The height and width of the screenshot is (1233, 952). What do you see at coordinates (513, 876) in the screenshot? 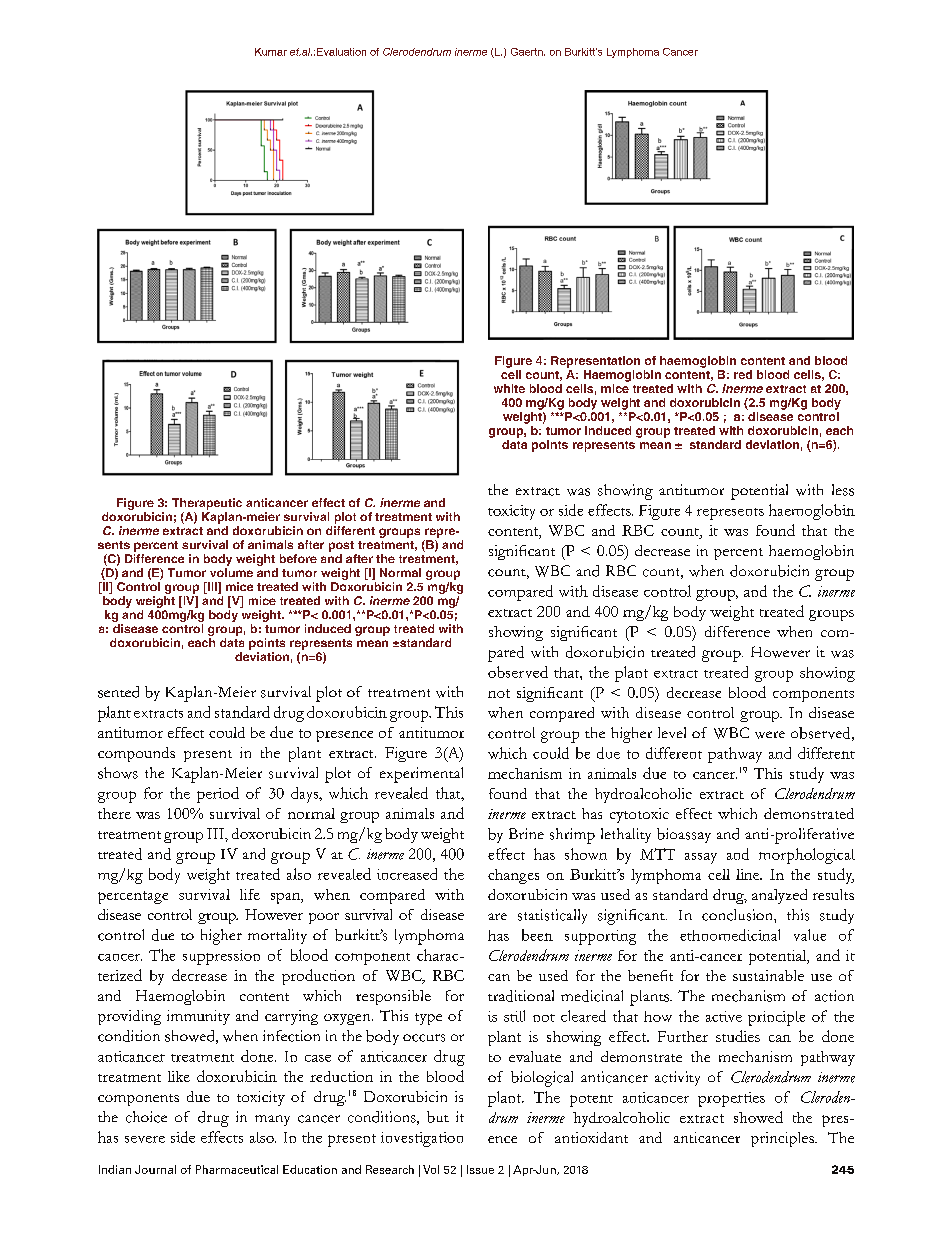
I see `changes` at bounding box center [513, 876].
